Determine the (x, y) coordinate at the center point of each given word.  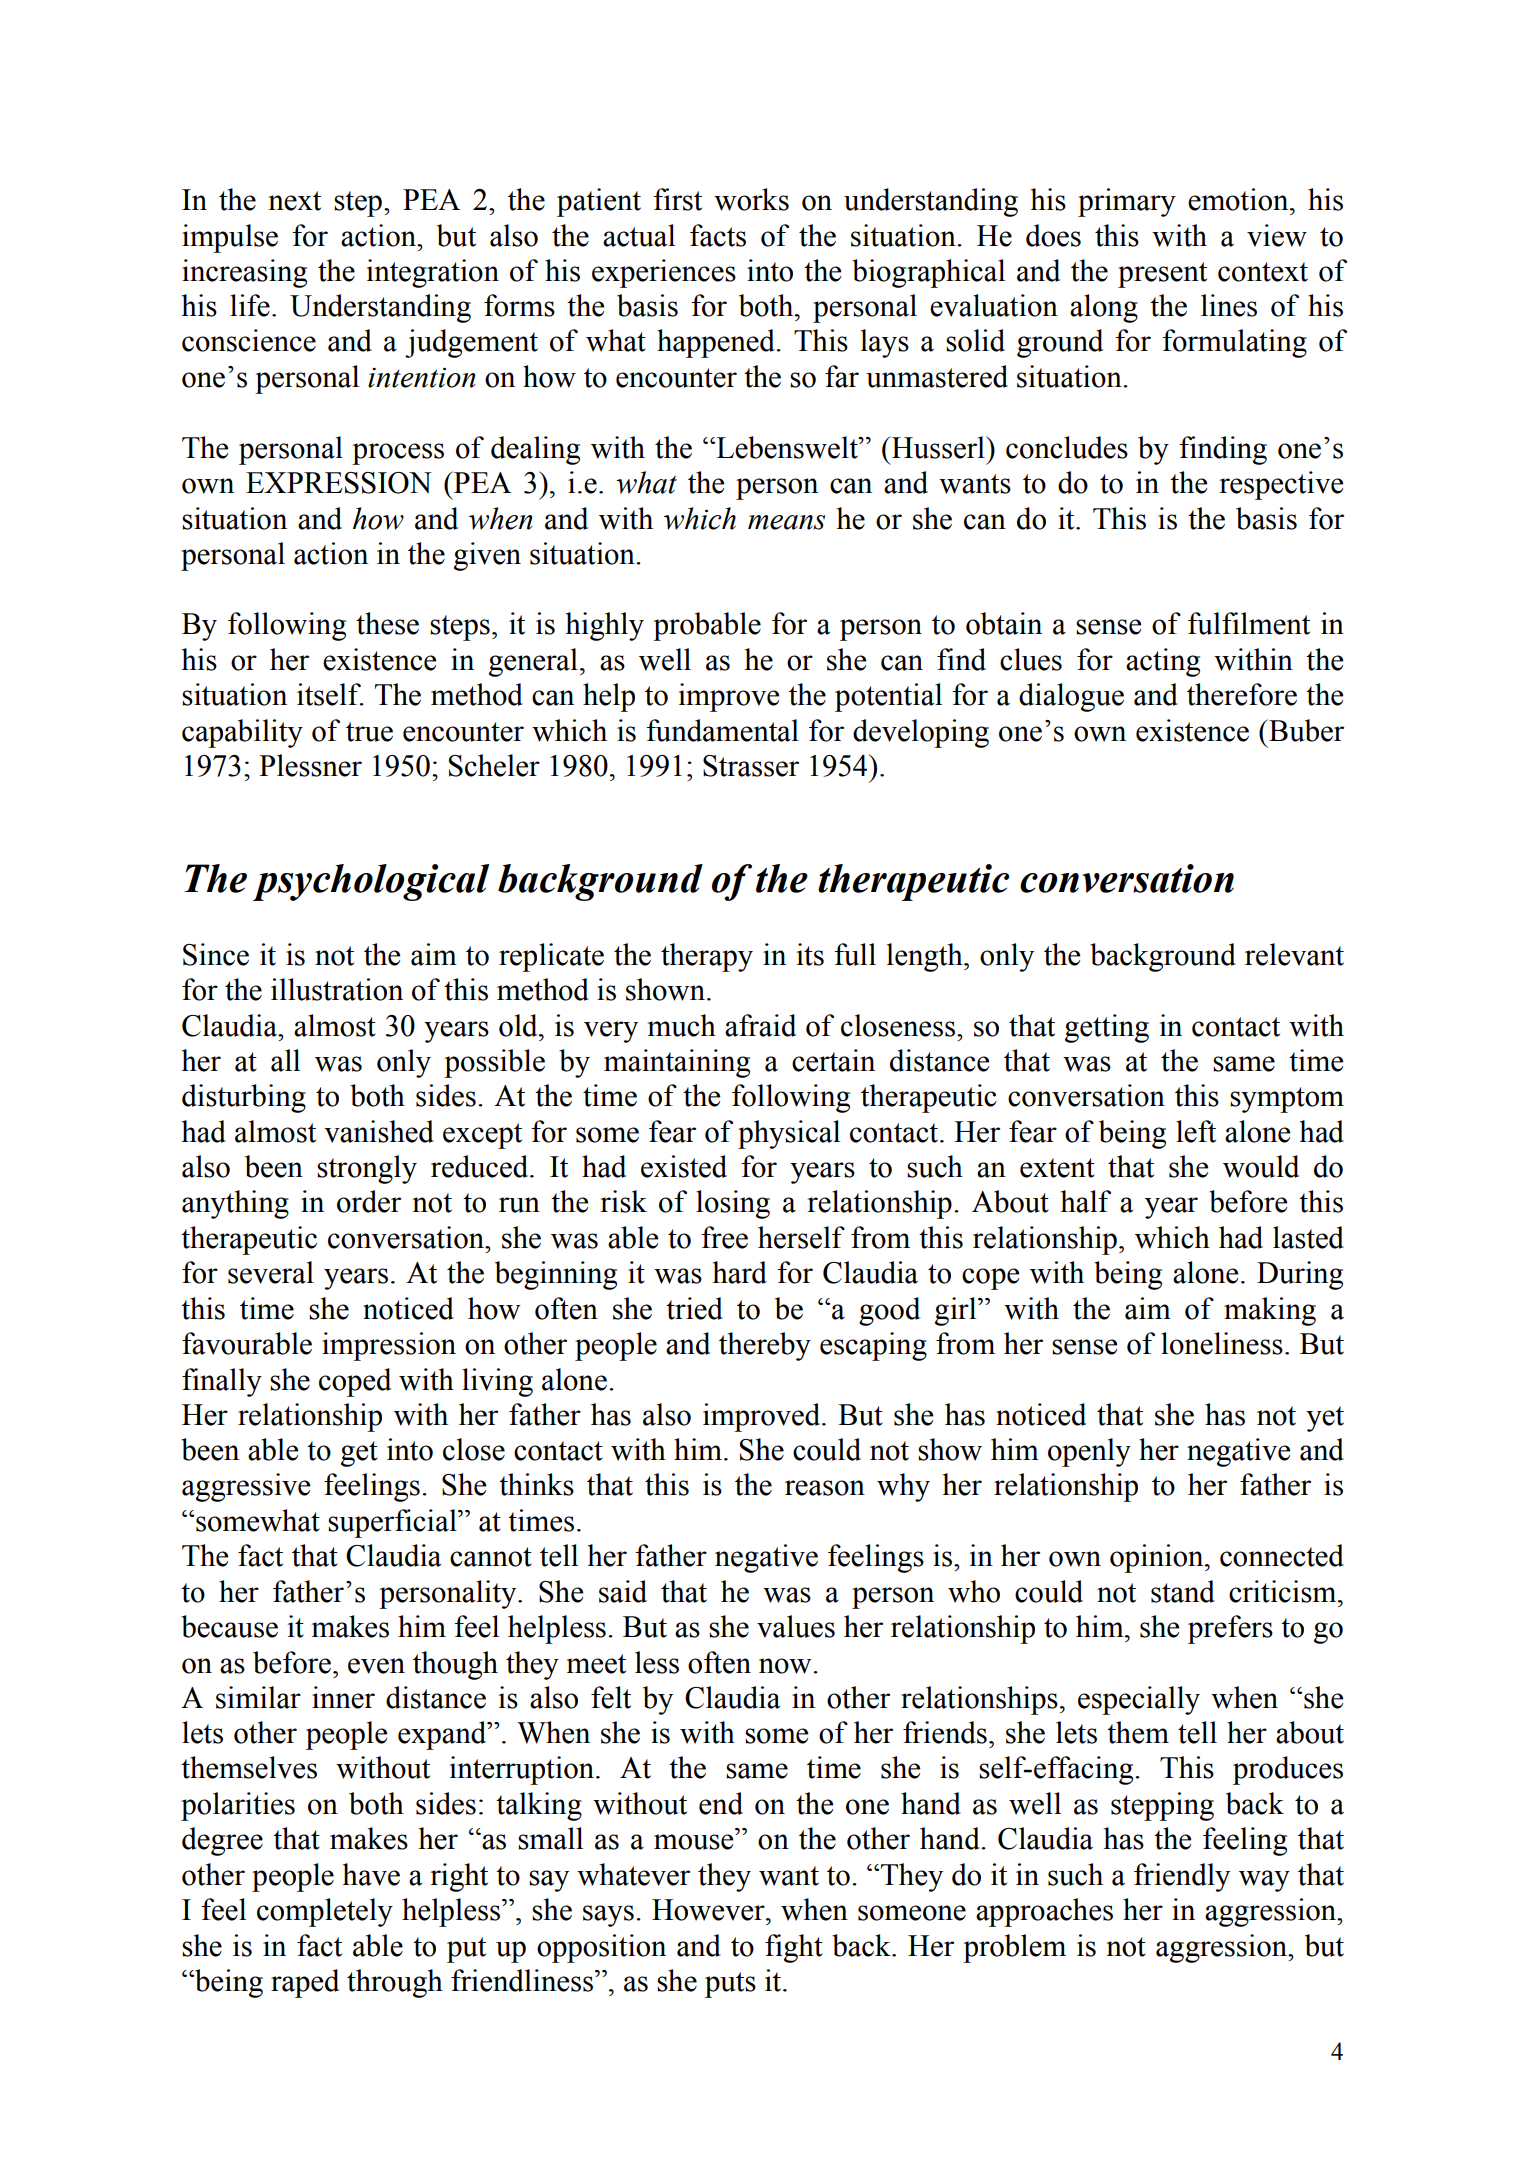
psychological (371, 882)
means (786, 522)
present (1162, 275)
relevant (1294, 954)
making (1270, 1311)
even (376, 1666)
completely (325, 1912)
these (387, 623)
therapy (707, 957)
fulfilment (1249, 623)
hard (740, 1272)
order (369, 1201)
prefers (1230, 1629)
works (751, 199)
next (294, 201)
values (796, 1626)
